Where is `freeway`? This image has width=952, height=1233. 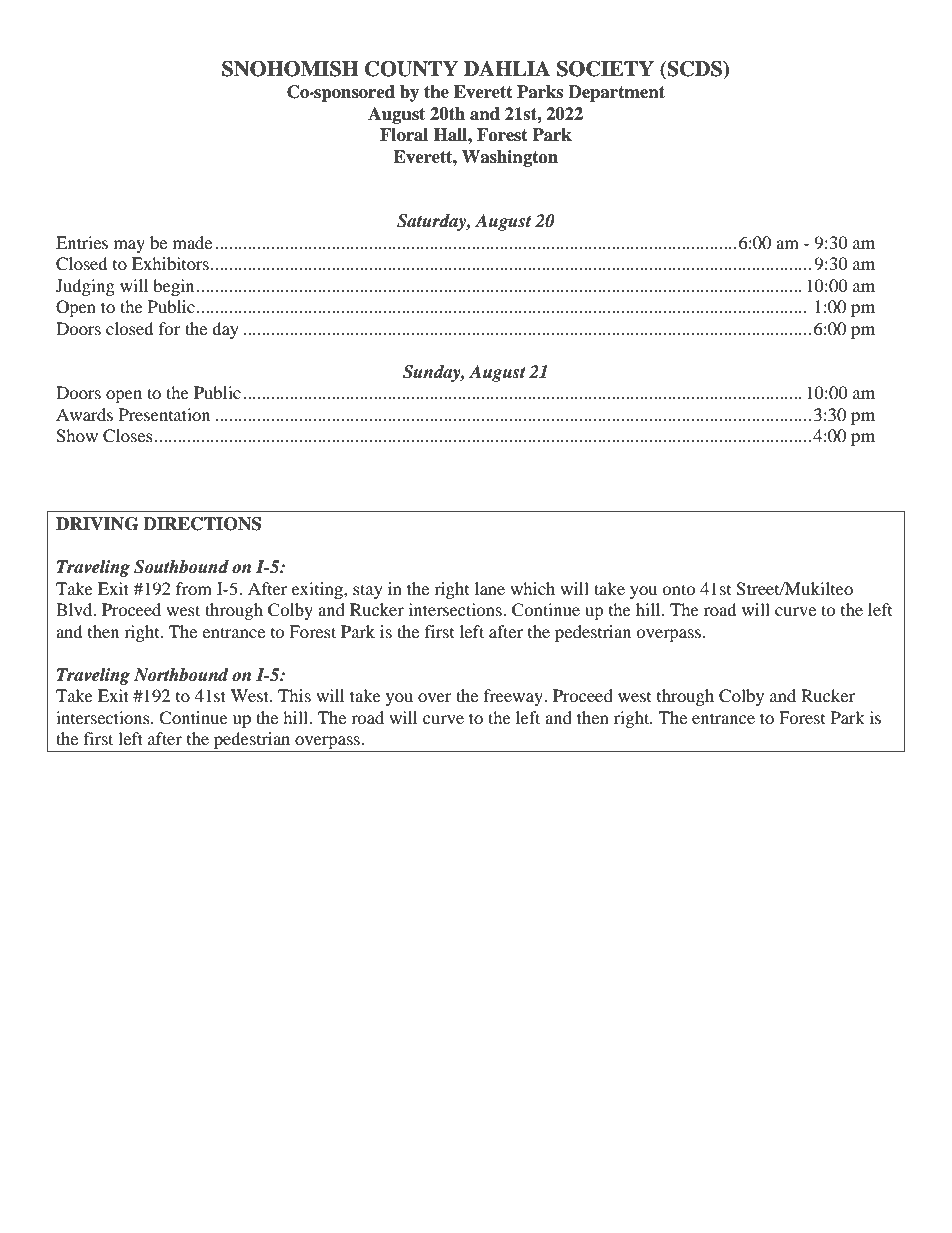
freeway is located at coordinates (514, 697).
